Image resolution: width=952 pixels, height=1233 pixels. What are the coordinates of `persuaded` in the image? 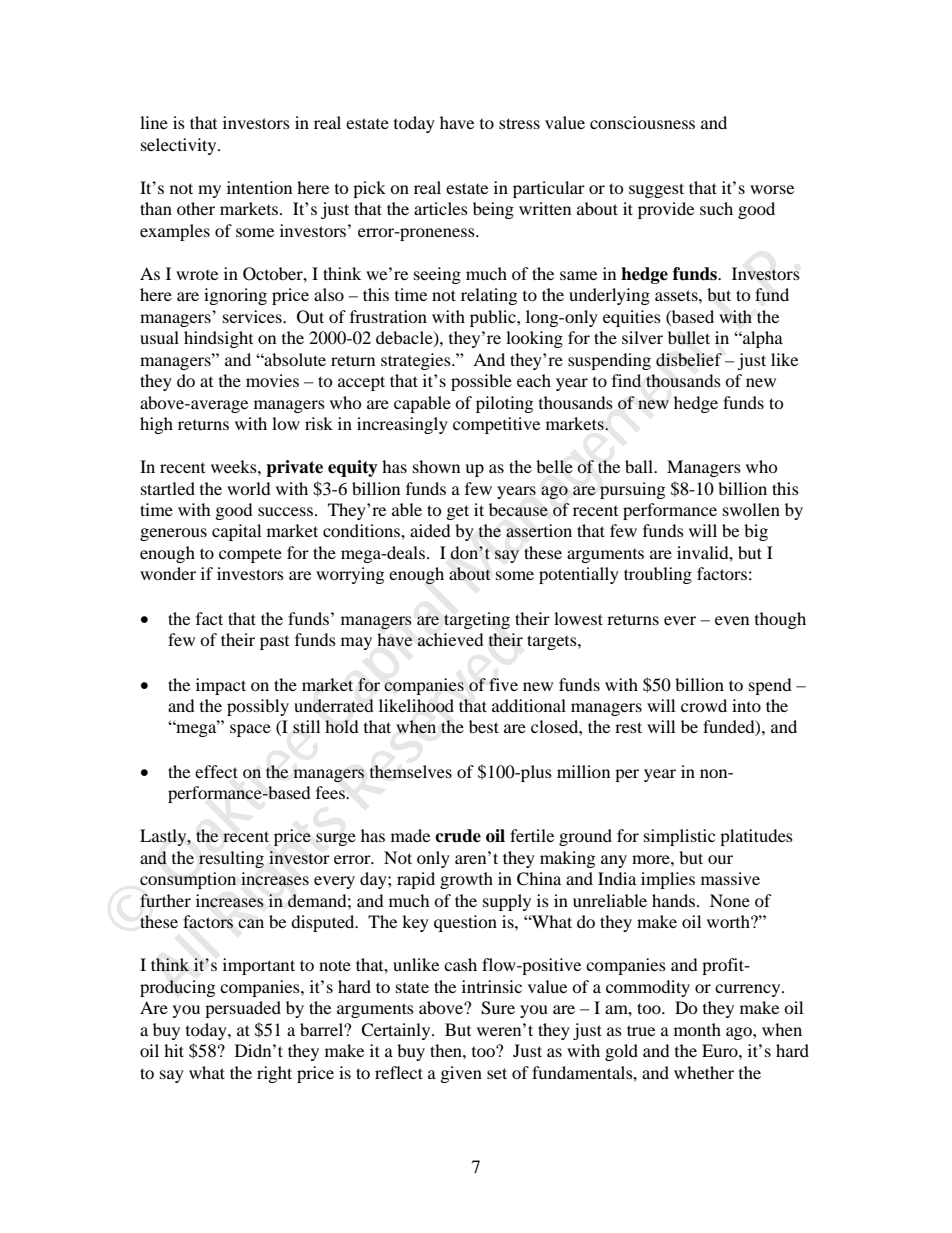 It's located at (243, 1009).
